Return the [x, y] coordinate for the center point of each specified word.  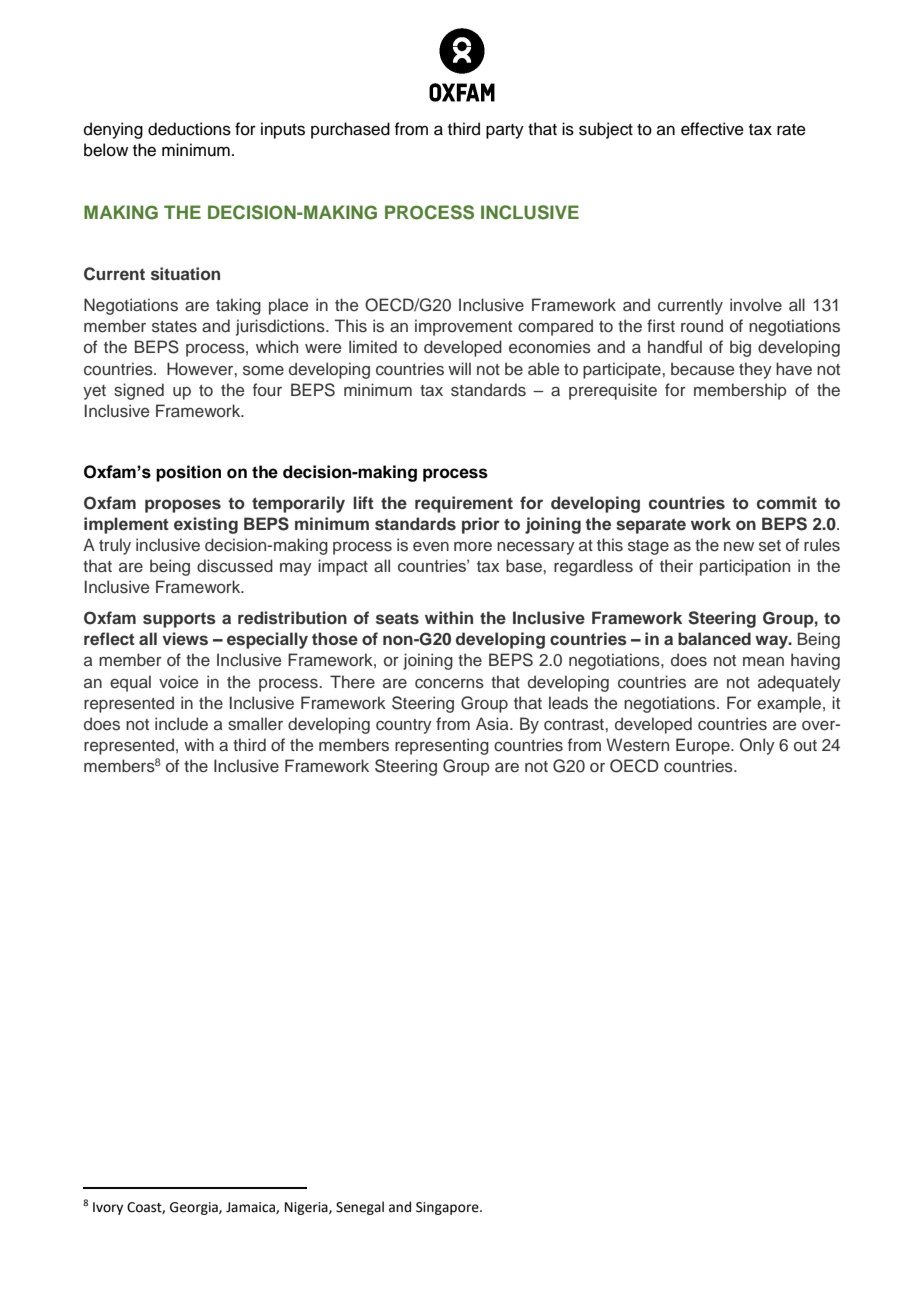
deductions [189, 129]
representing [442, 746]
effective [712, 129]
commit [787, 502]
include [181, 724]
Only [757, 746]
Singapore [448, 1208]
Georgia [195, 1208]
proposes [183, 506]
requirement [464, 504]
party [505, 131]
